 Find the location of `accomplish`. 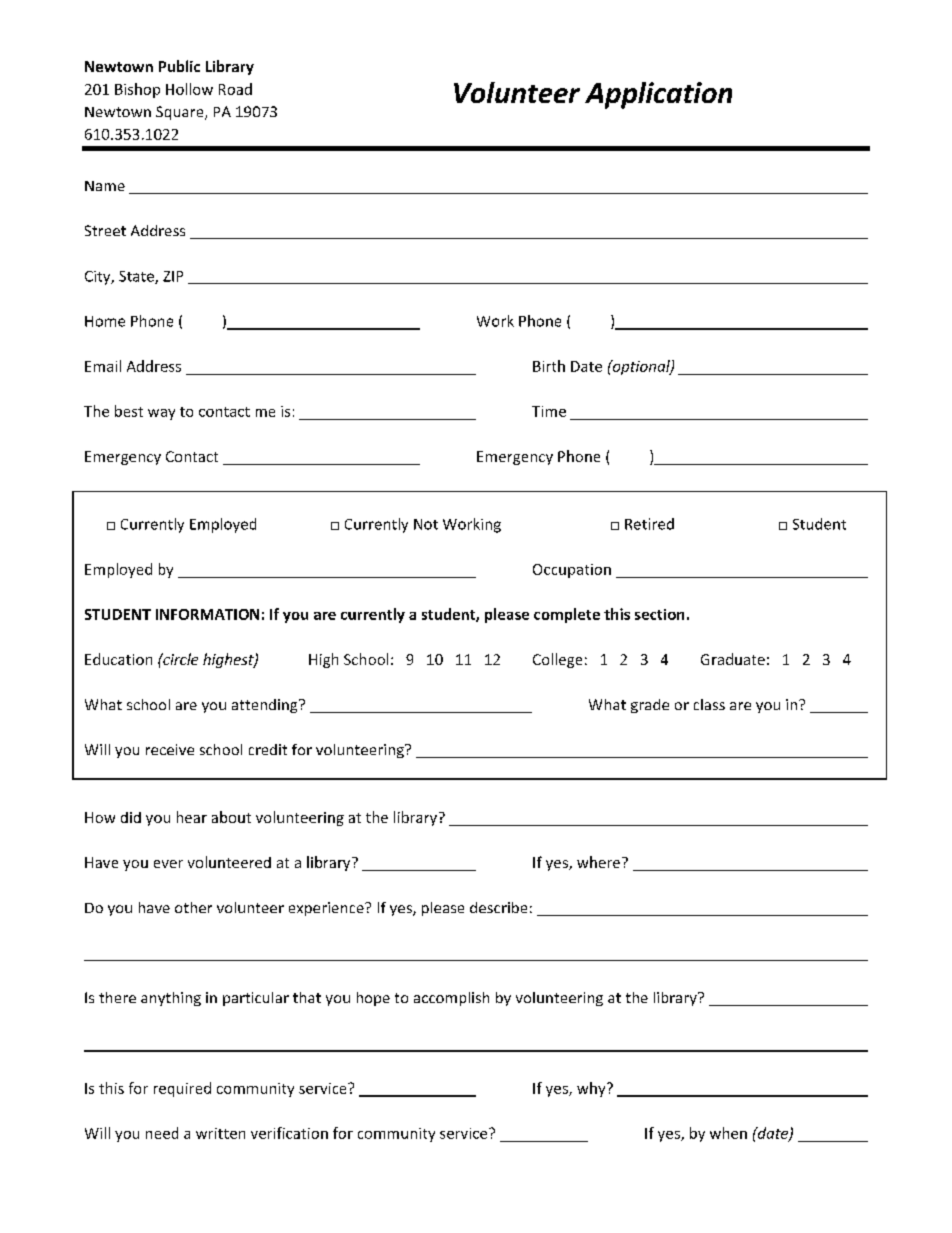

accomplish is located at coordinates (451, 999).
